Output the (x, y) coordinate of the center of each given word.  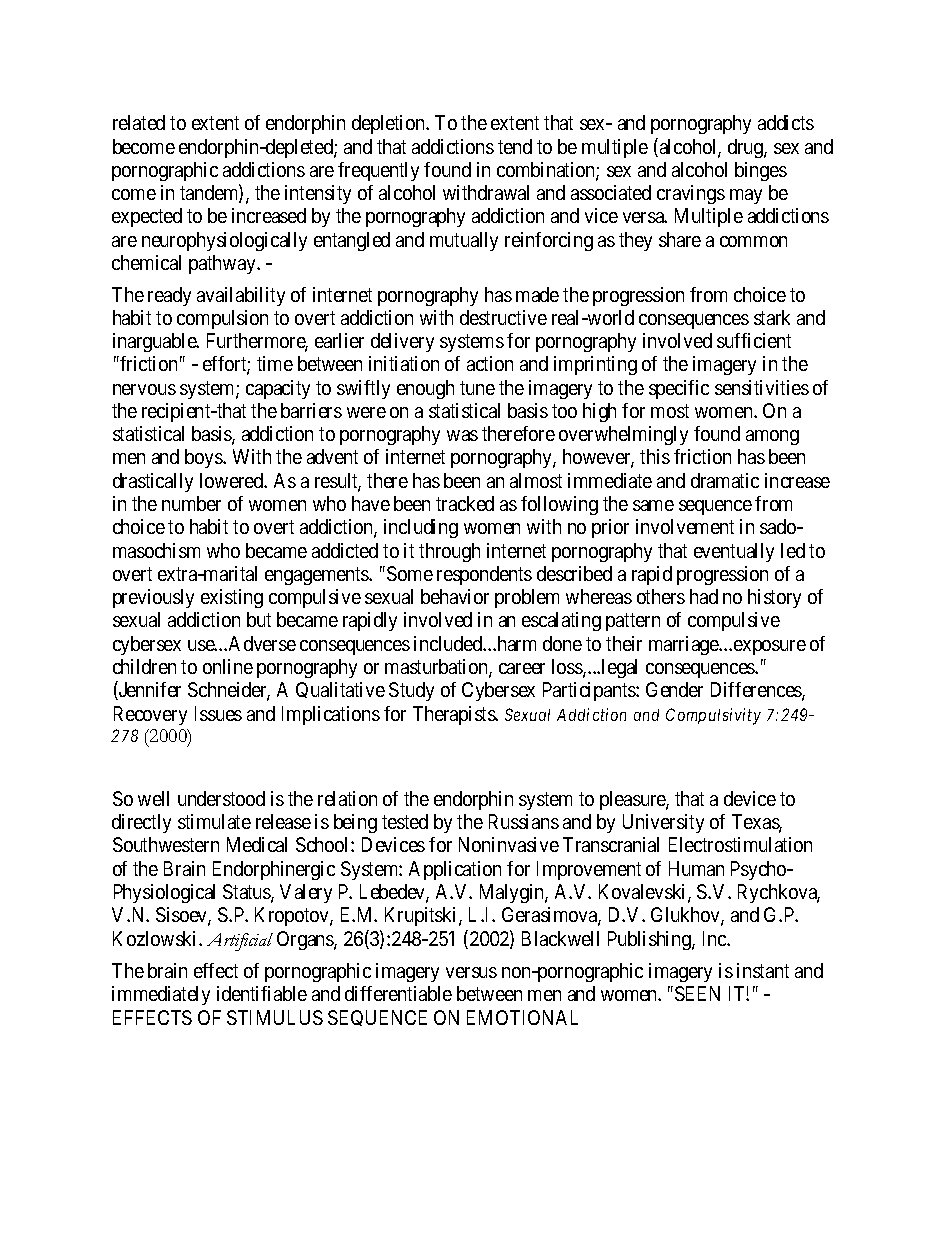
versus (471, 972)
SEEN (697, 993)
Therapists (455, 715)
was (462, 435)
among (772, 437)
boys (204, 458)
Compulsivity (713, 716)
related (139, 122)
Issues (218, 713)
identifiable (262, 993)
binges (761, 171)
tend (515, 146)
